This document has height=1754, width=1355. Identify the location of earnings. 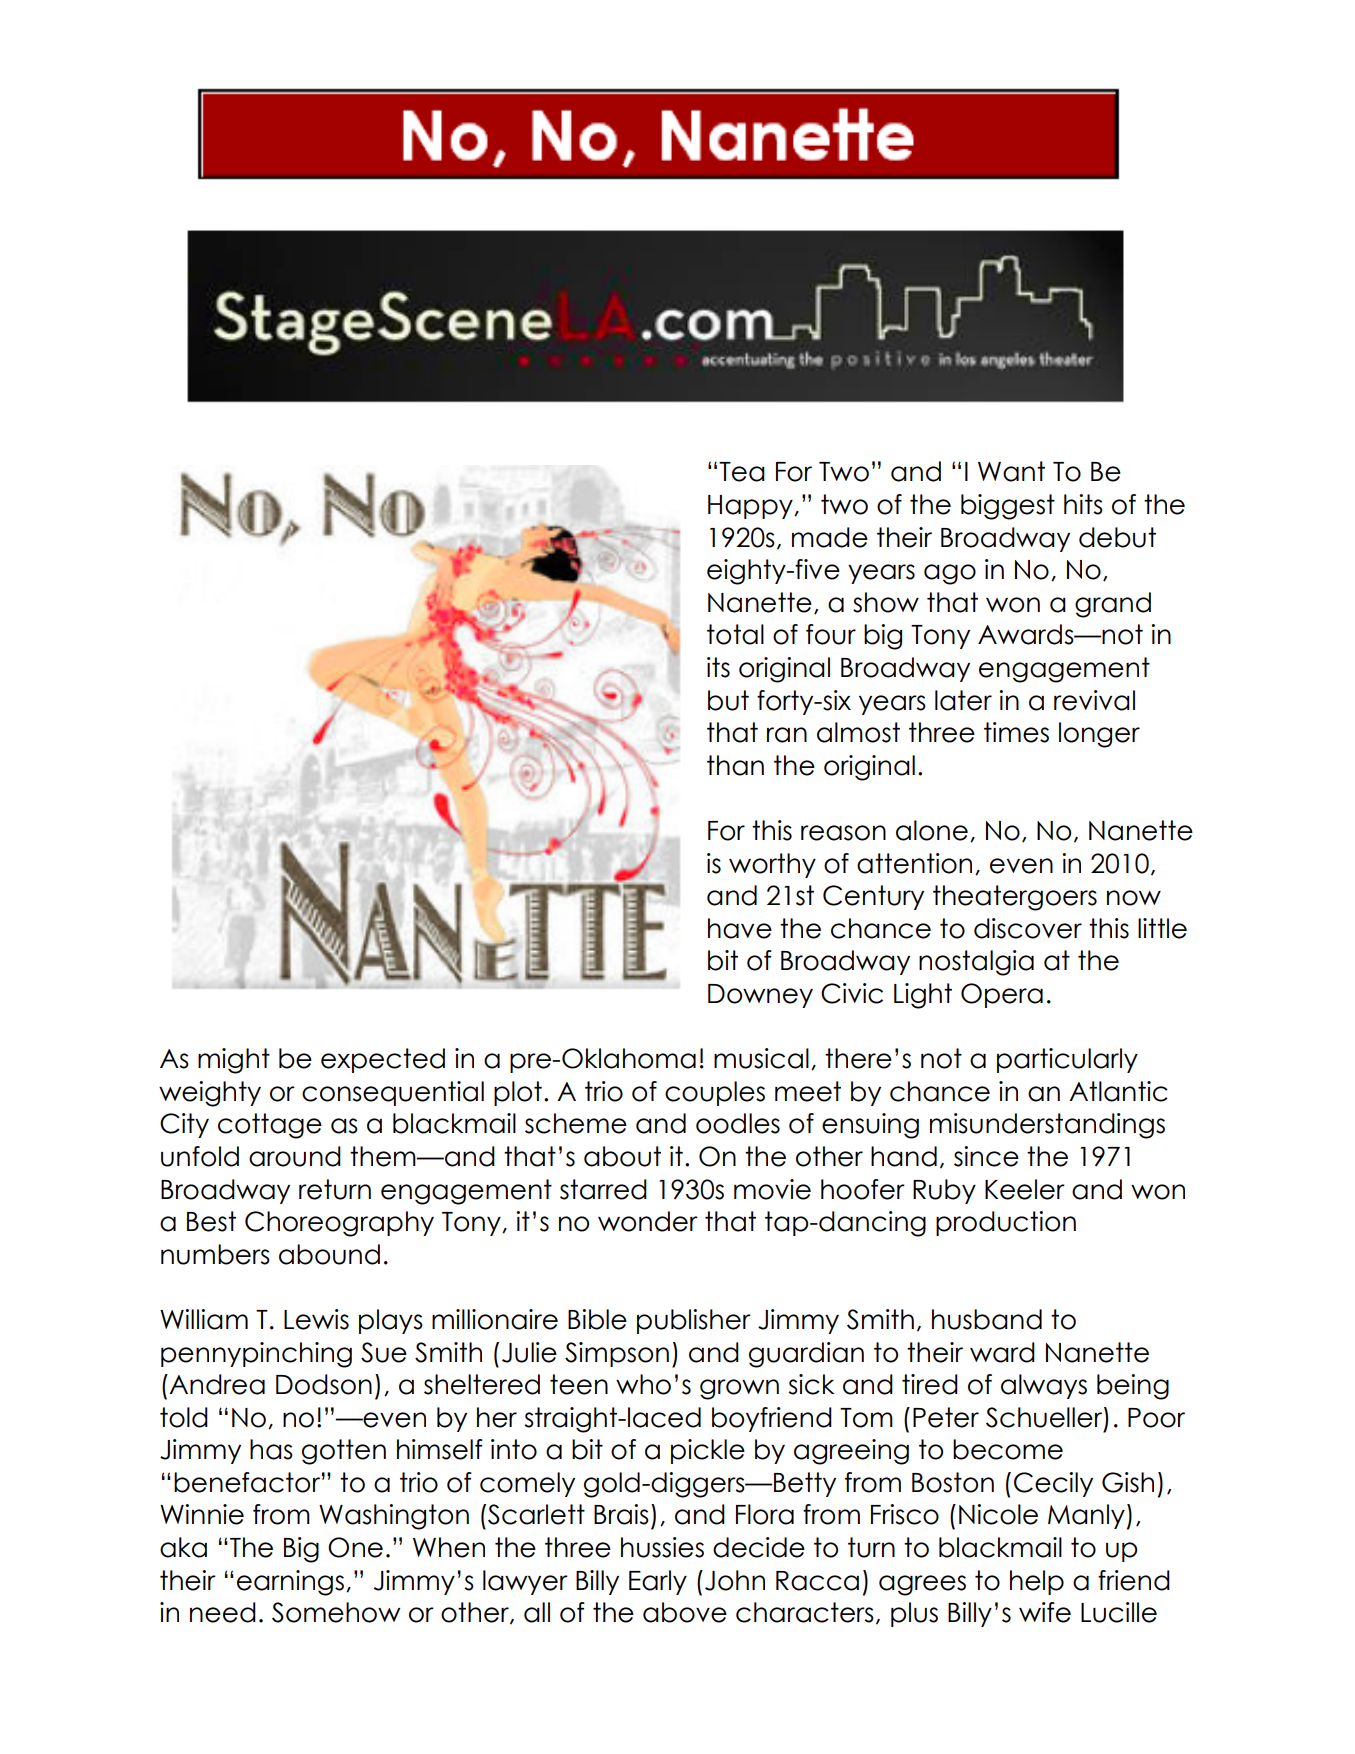
(290, 1583).
